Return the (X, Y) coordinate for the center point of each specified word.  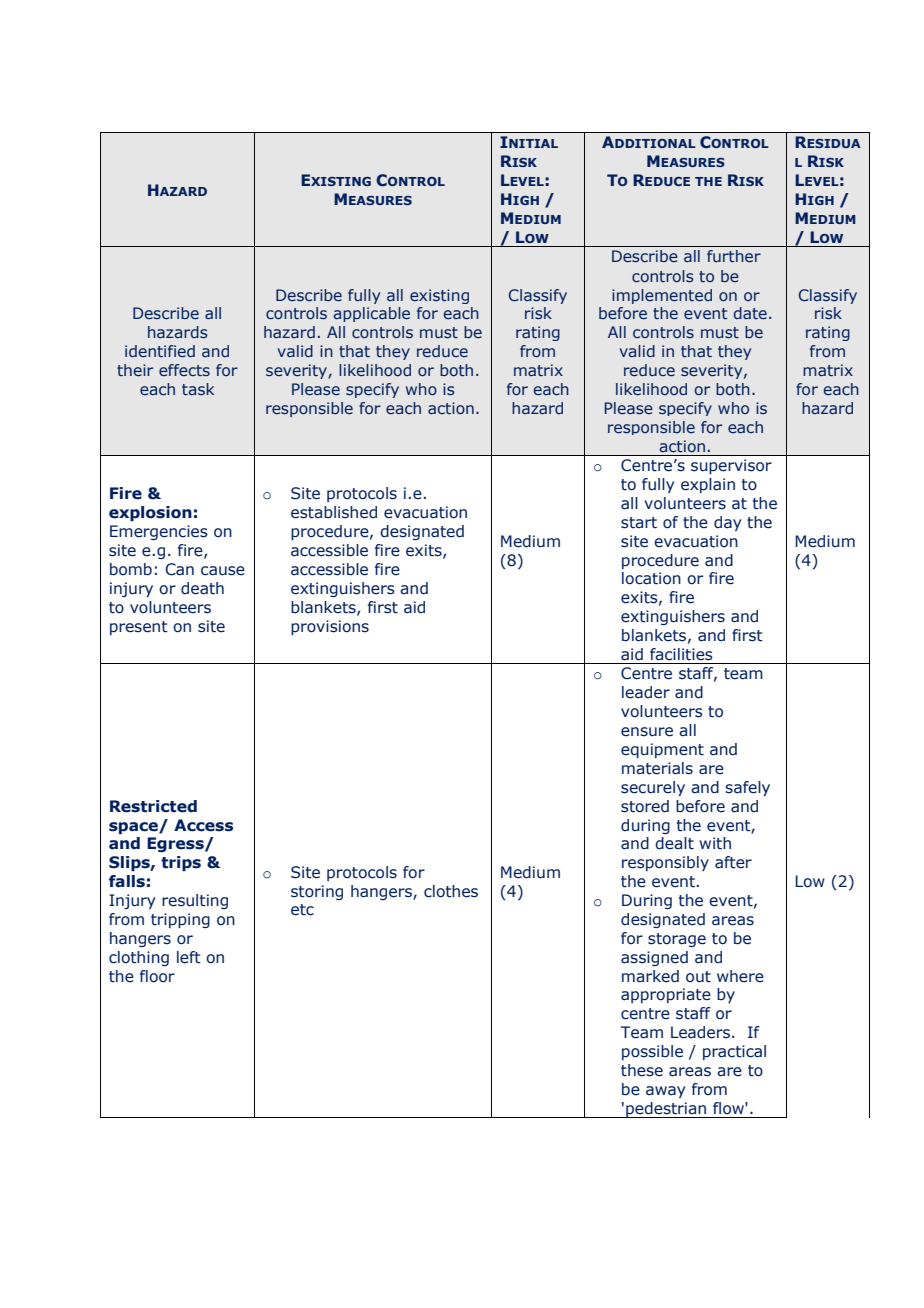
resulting (195, 901)
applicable (371, 314)
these (642, 1070)
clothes (451, 891)
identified (160, 351)
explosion (150, 513)
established (334, 512)
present (139, 628)
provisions (330, 627)
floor (157, 976)
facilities (681, 654)
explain (708, 485)
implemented (662, 296)
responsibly (665, 863)
